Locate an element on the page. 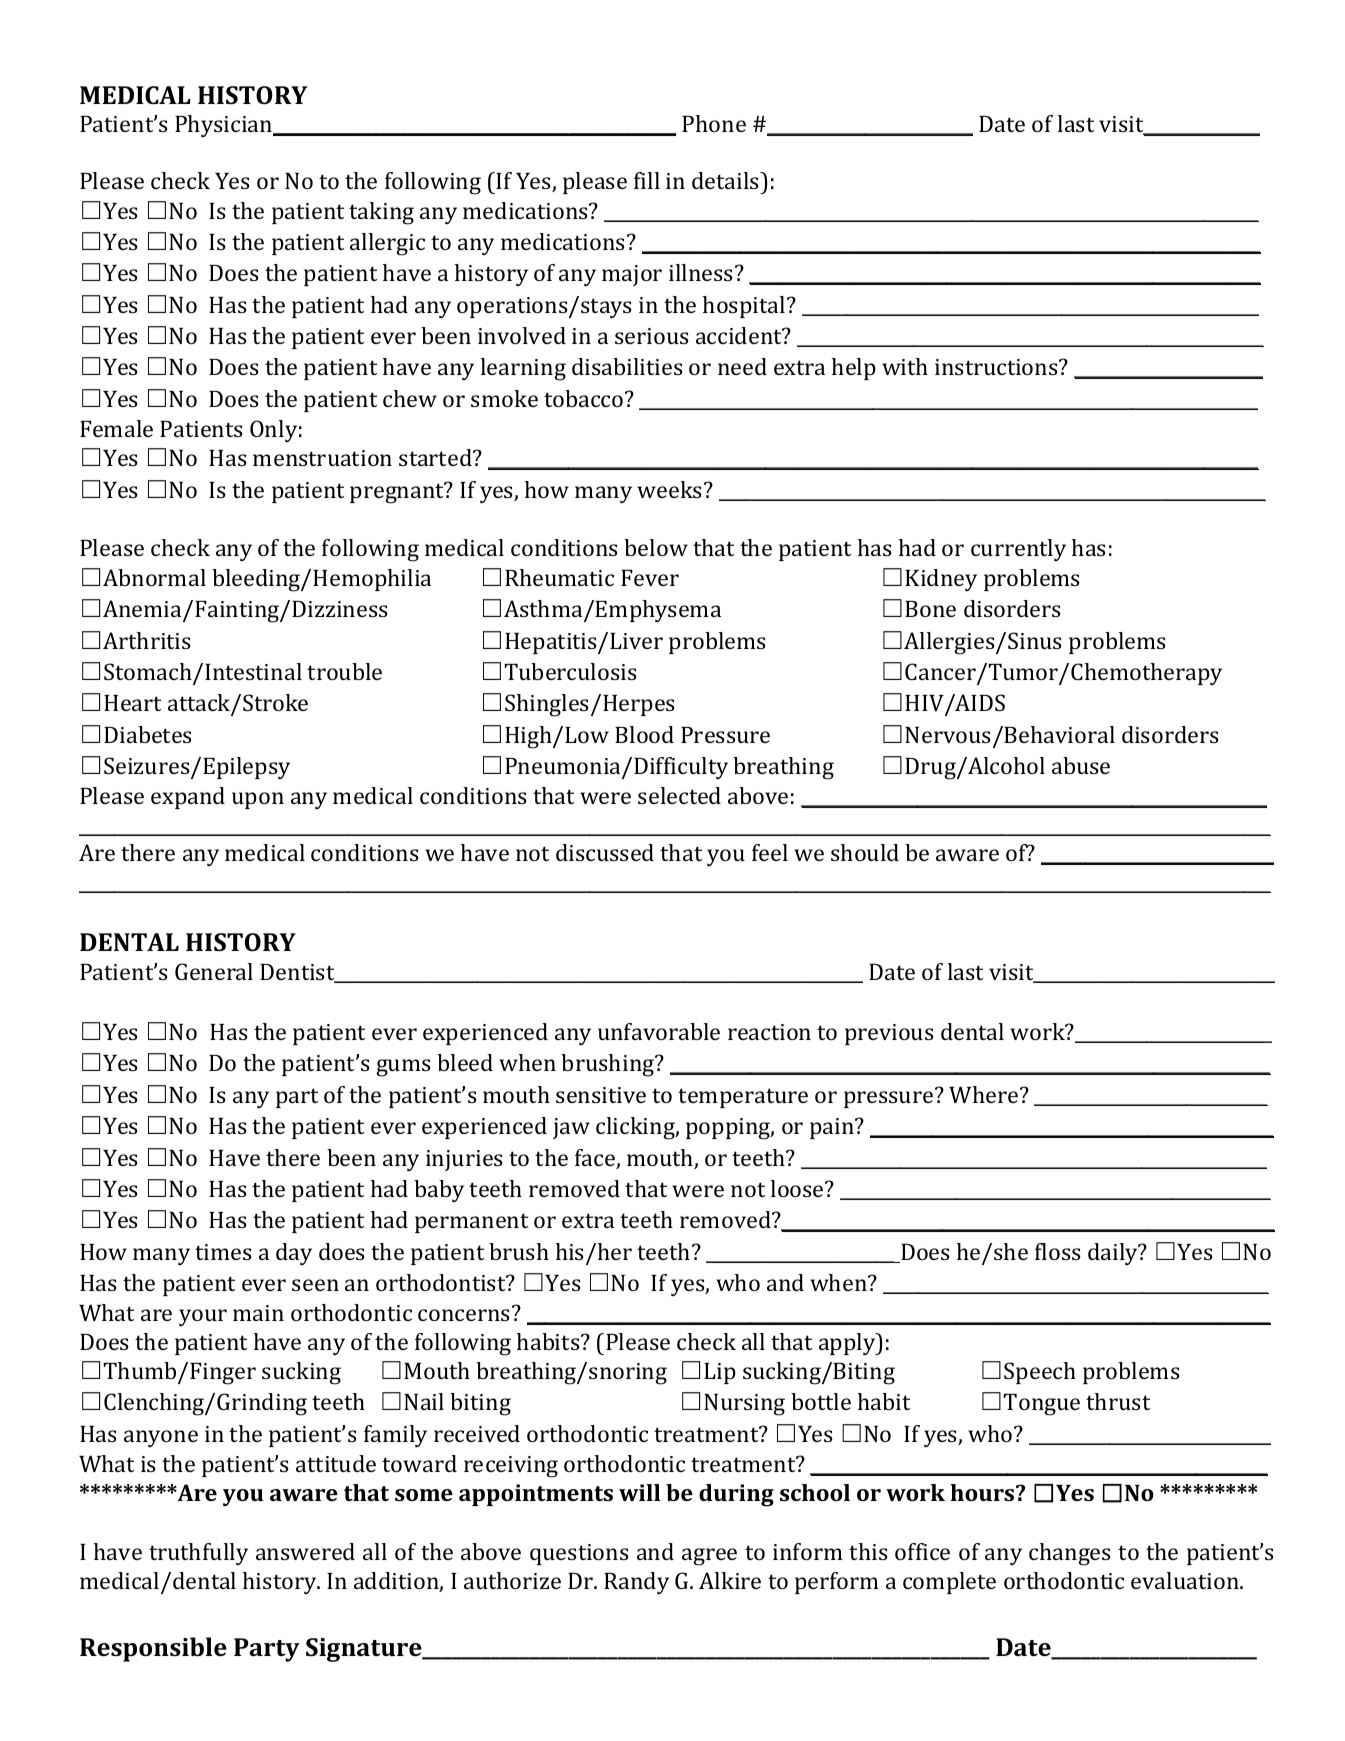  Responsible is located at coordinates (153, 1649).
